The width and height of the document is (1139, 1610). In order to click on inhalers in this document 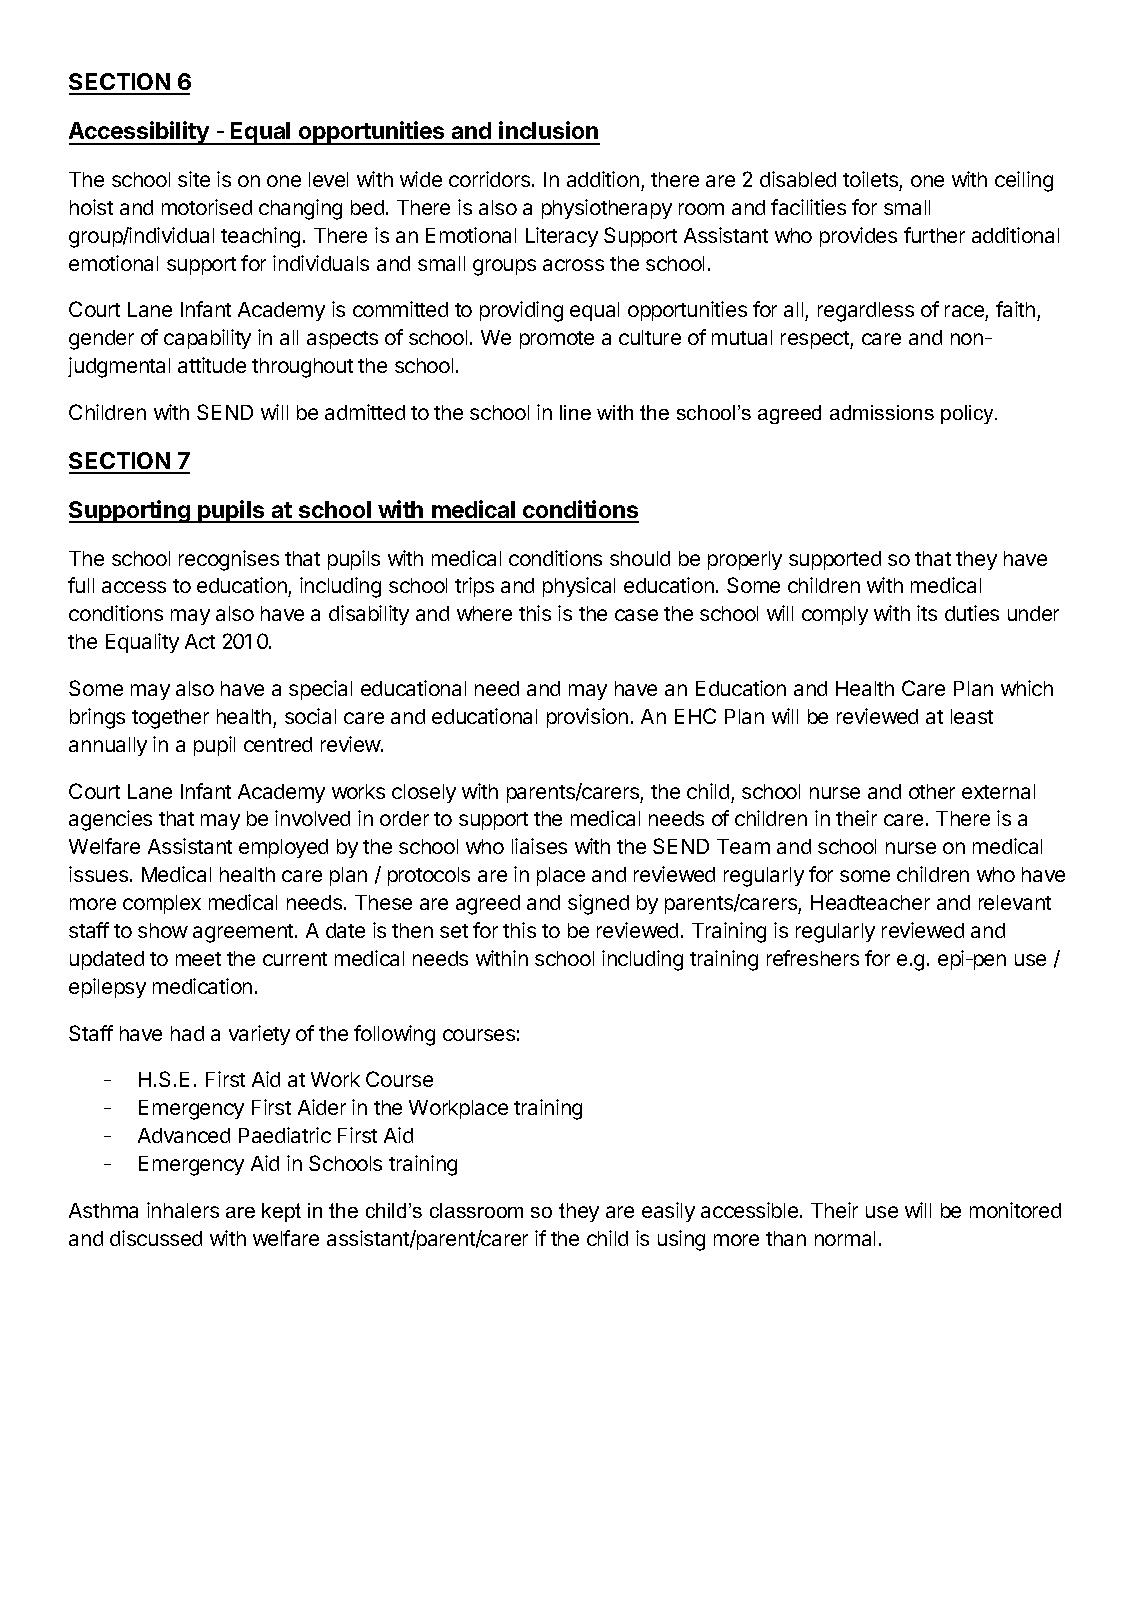, I will do `click(183, 1210)`.
